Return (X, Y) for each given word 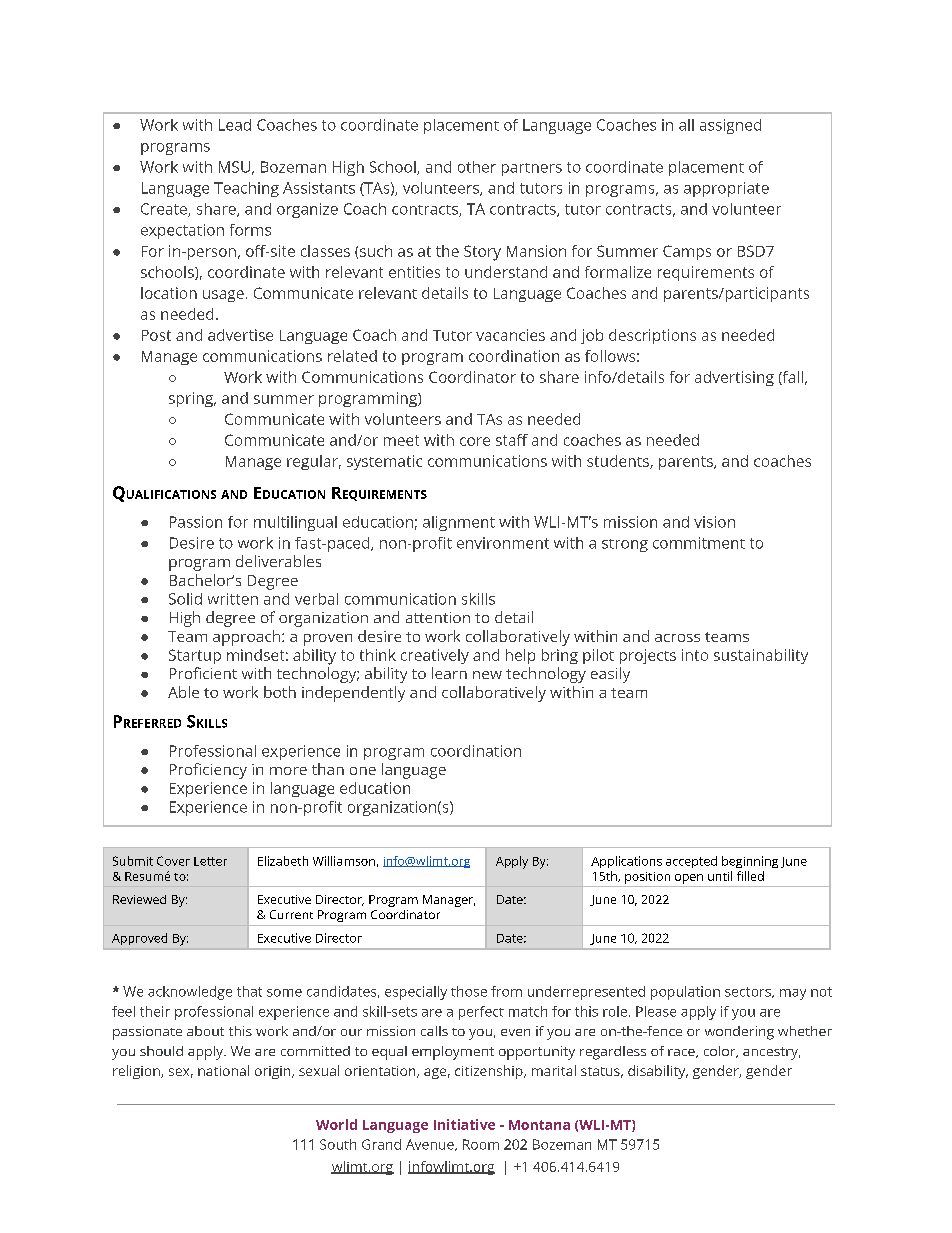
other (477, 167)
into (695, 655)
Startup (195, 656)
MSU (234, 167)
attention (438, 617)
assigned (730, 126)
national (223, 1070)
